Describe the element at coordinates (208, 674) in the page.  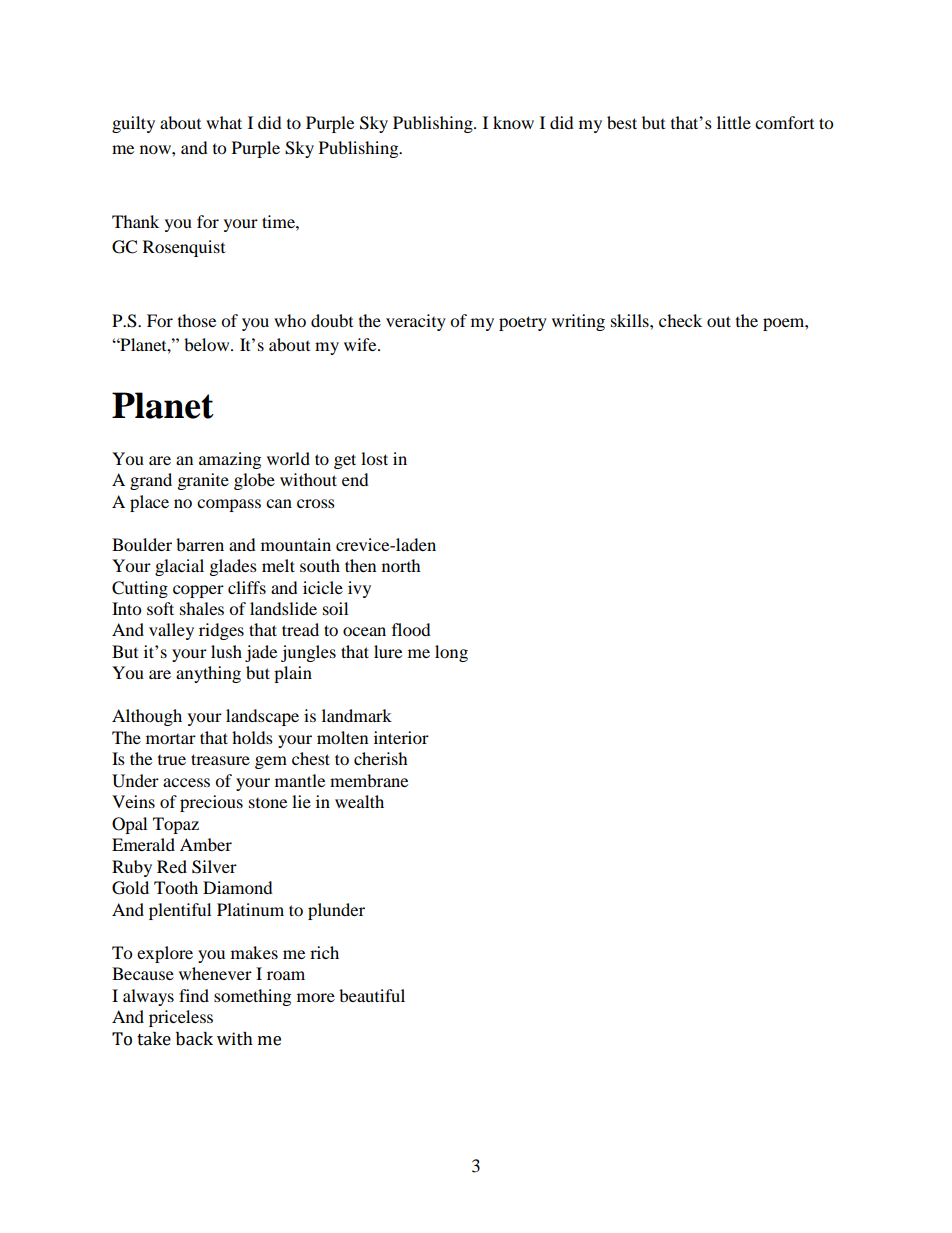
I see `anything` at that location.
